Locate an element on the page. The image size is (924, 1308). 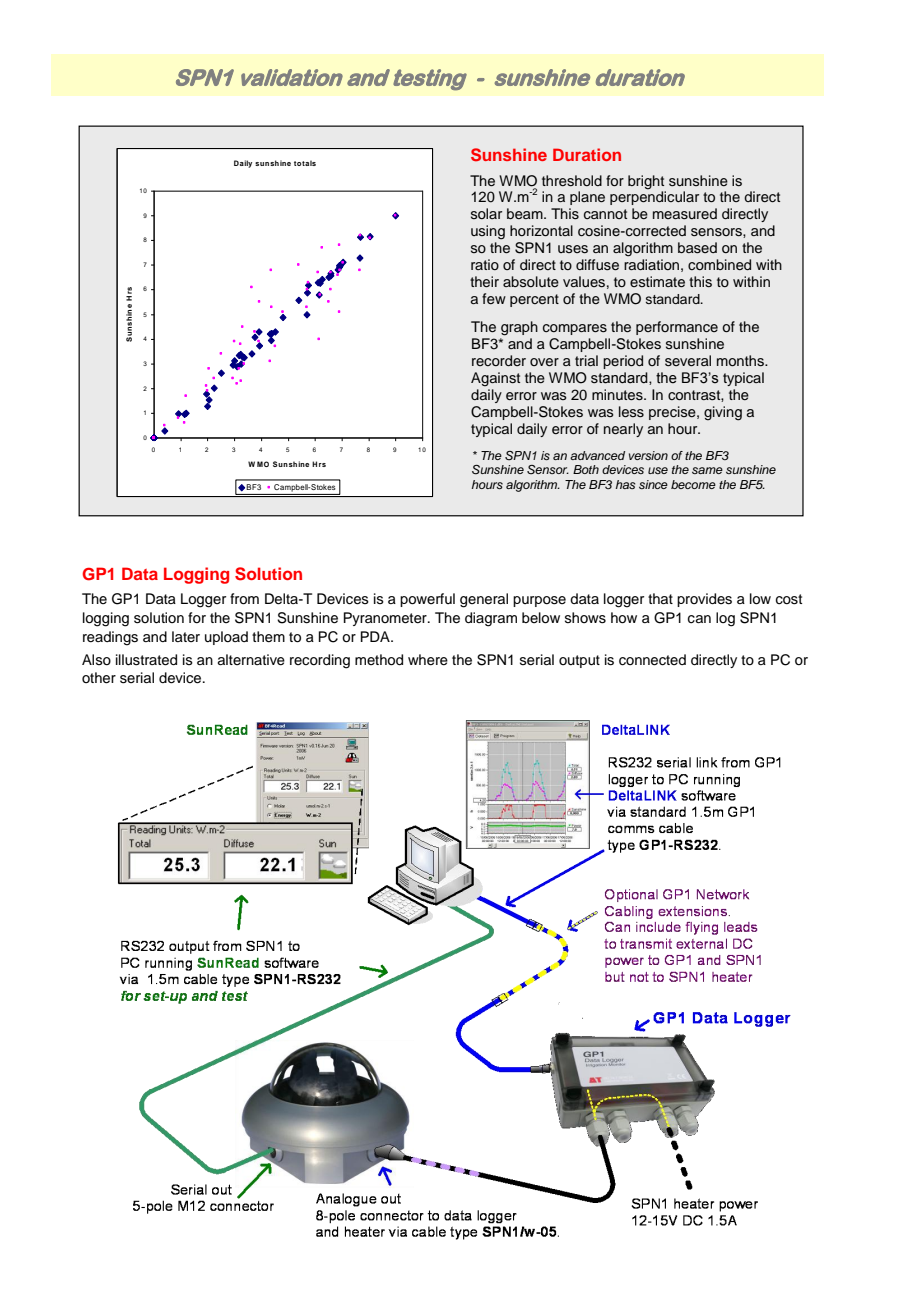
illustrated is located at coordinates (146, 660).
